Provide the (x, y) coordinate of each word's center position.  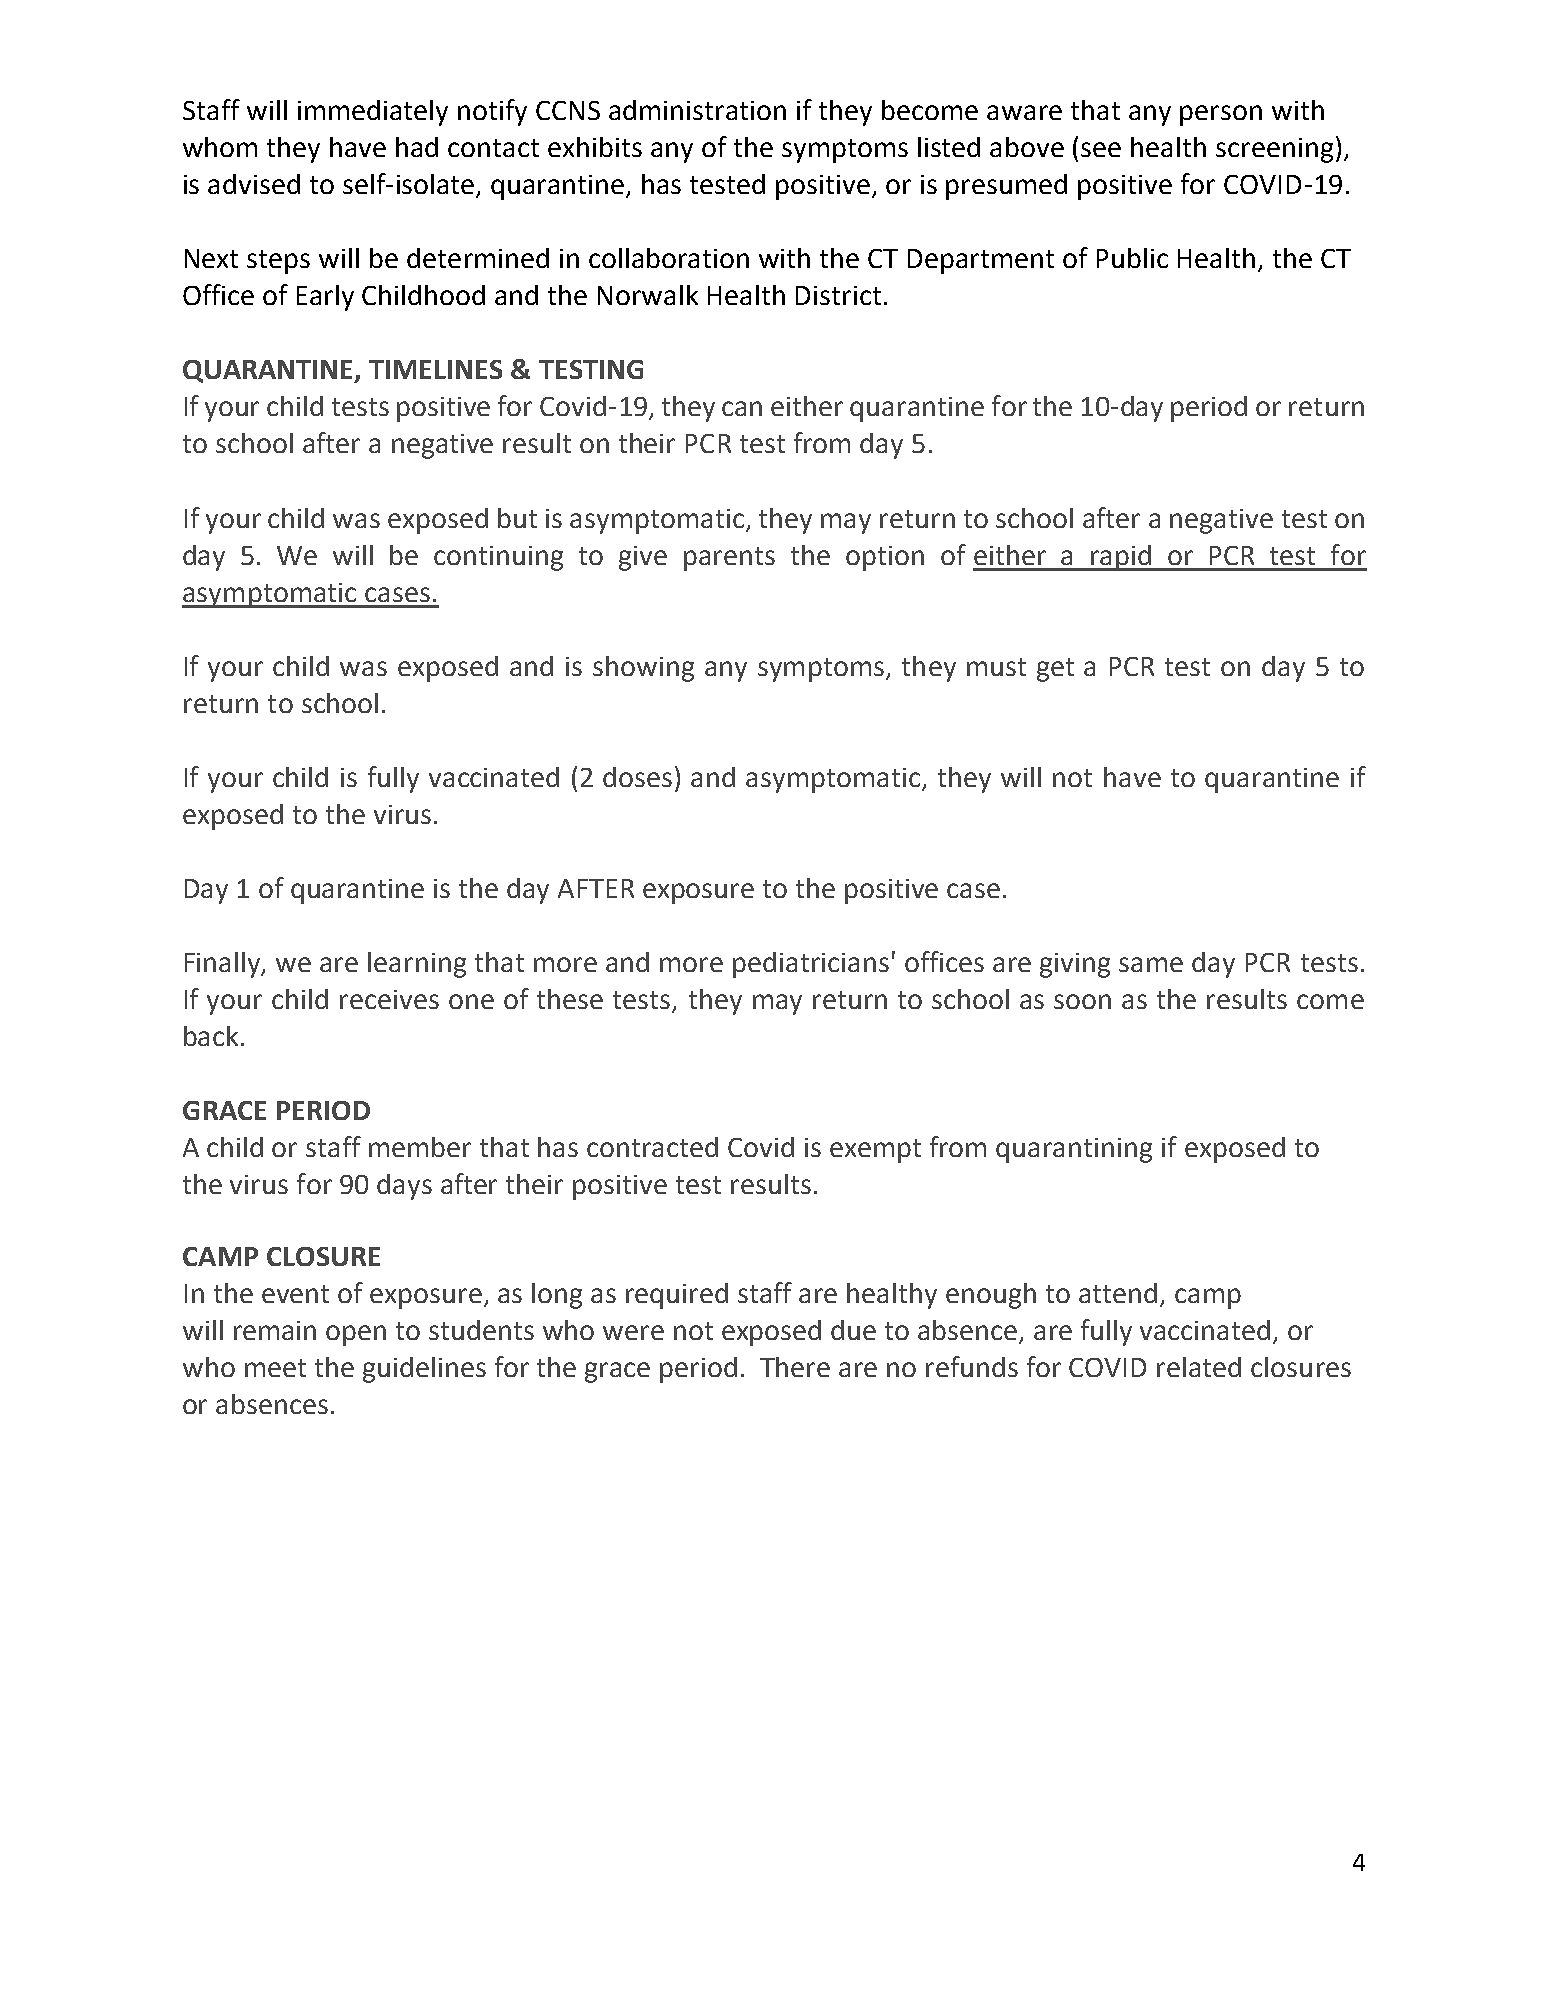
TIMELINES (435, 369)
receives (389, 999)
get (1055, 670)
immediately (373, 113)
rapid (1121, 558)
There (795, 1367)
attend (1118, 1293)
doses (637, 777)
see (1101, 149)
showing (643, 669)
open (356, 1335)
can (742, 408)
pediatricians (811, 965)
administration (697, 110)
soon (1082, 1001)
